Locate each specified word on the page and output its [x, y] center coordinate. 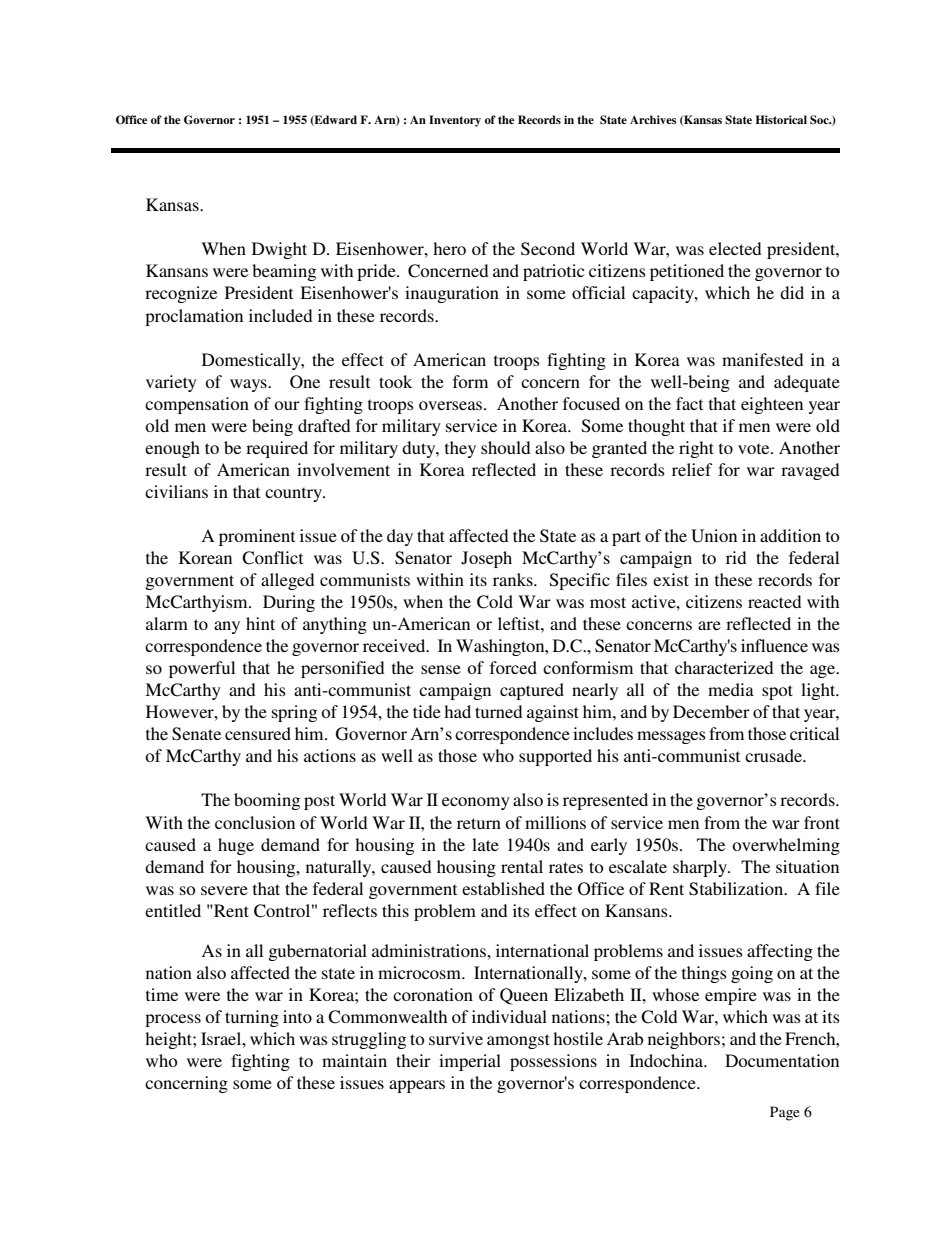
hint [260, 623]
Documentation [782, 1060]
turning [252, 1018]
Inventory [455, 121]
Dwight [279, 250]
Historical [781, 119]
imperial [470, 1062]
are [709, 625]
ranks [514, 579]
